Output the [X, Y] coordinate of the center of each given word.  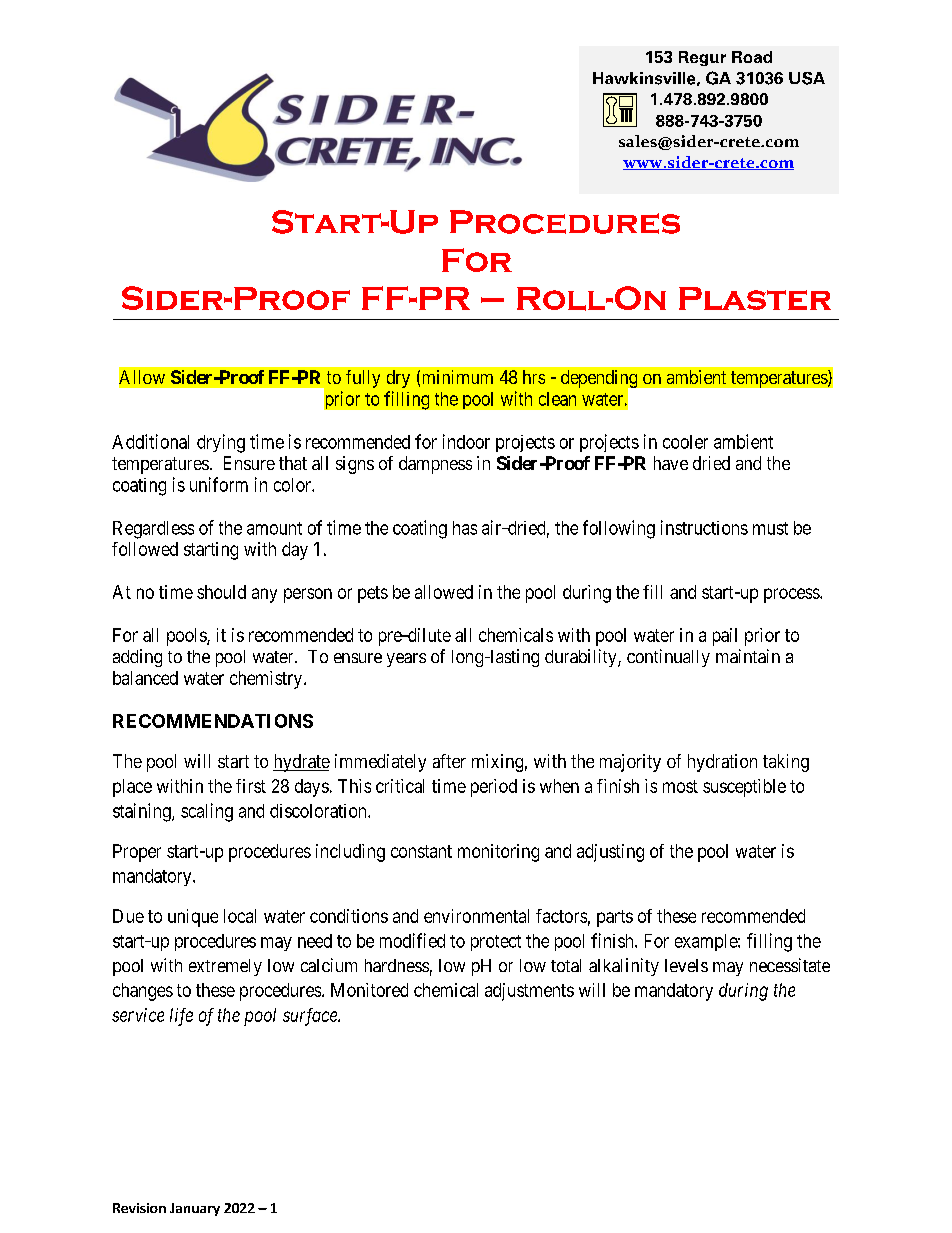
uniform [219, 484]
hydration [722, 763]
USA [807, 78]
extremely [225, 967]
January [195, 1209]
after [449, 761]
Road [752, 57]
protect [496, 943]
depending [600, 380]
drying [221, 443]
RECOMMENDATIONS [213, 721]
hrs [534, 377]
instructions [704, 527]
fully [363, 379]
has [465, 528]
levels [686, 965]
